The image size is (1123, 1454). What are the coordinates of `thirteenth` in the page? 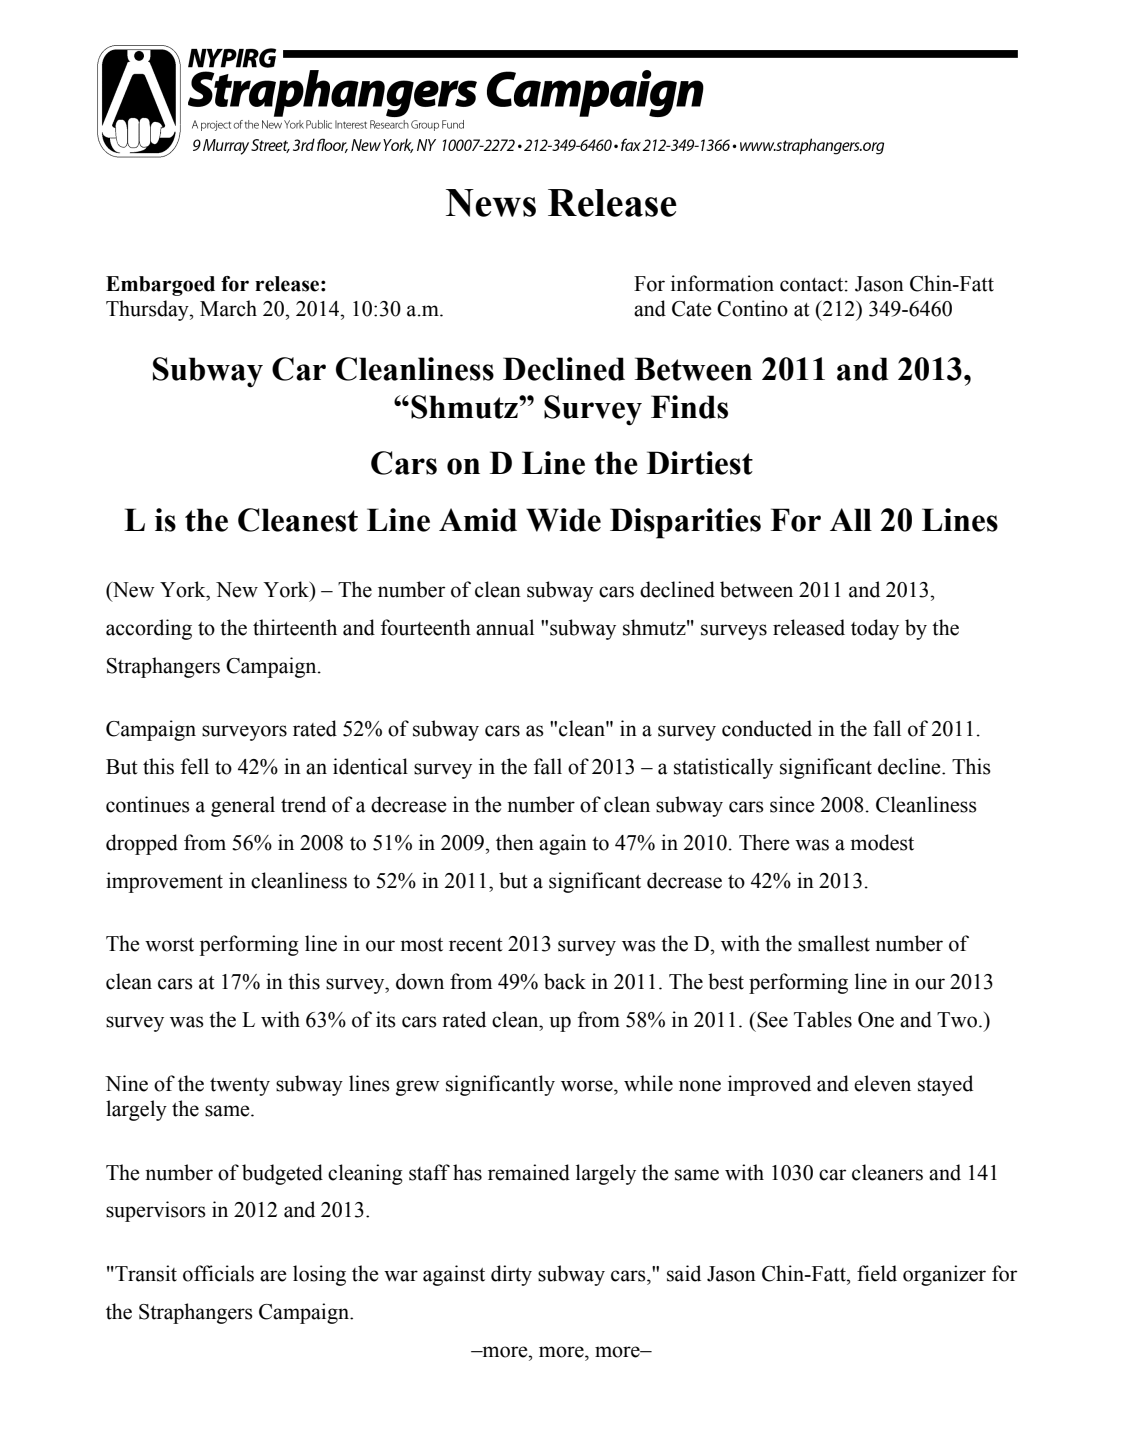 It's located at (295, 627).
